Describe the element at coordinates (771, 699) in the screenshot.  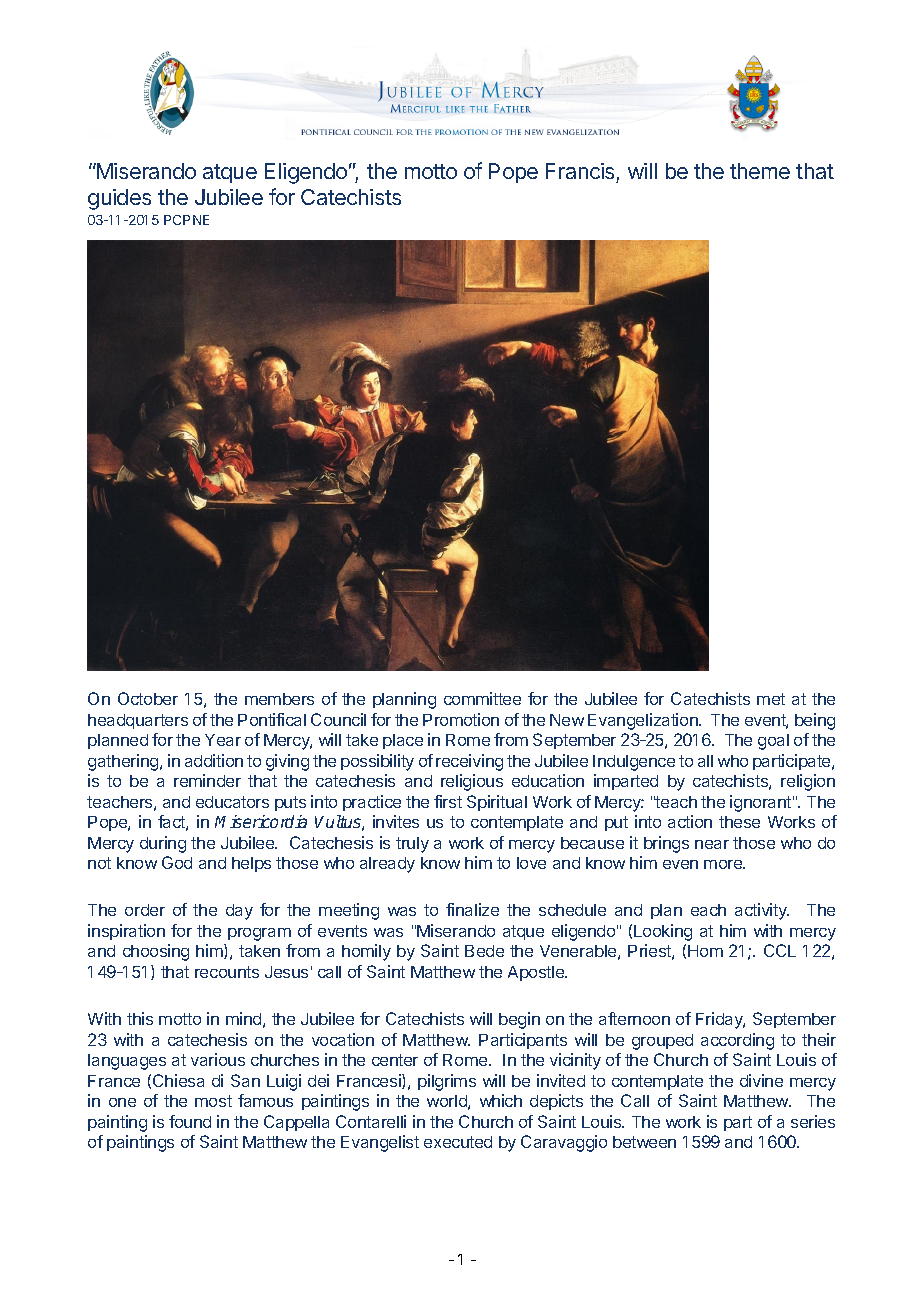
I see `met` at that location.
